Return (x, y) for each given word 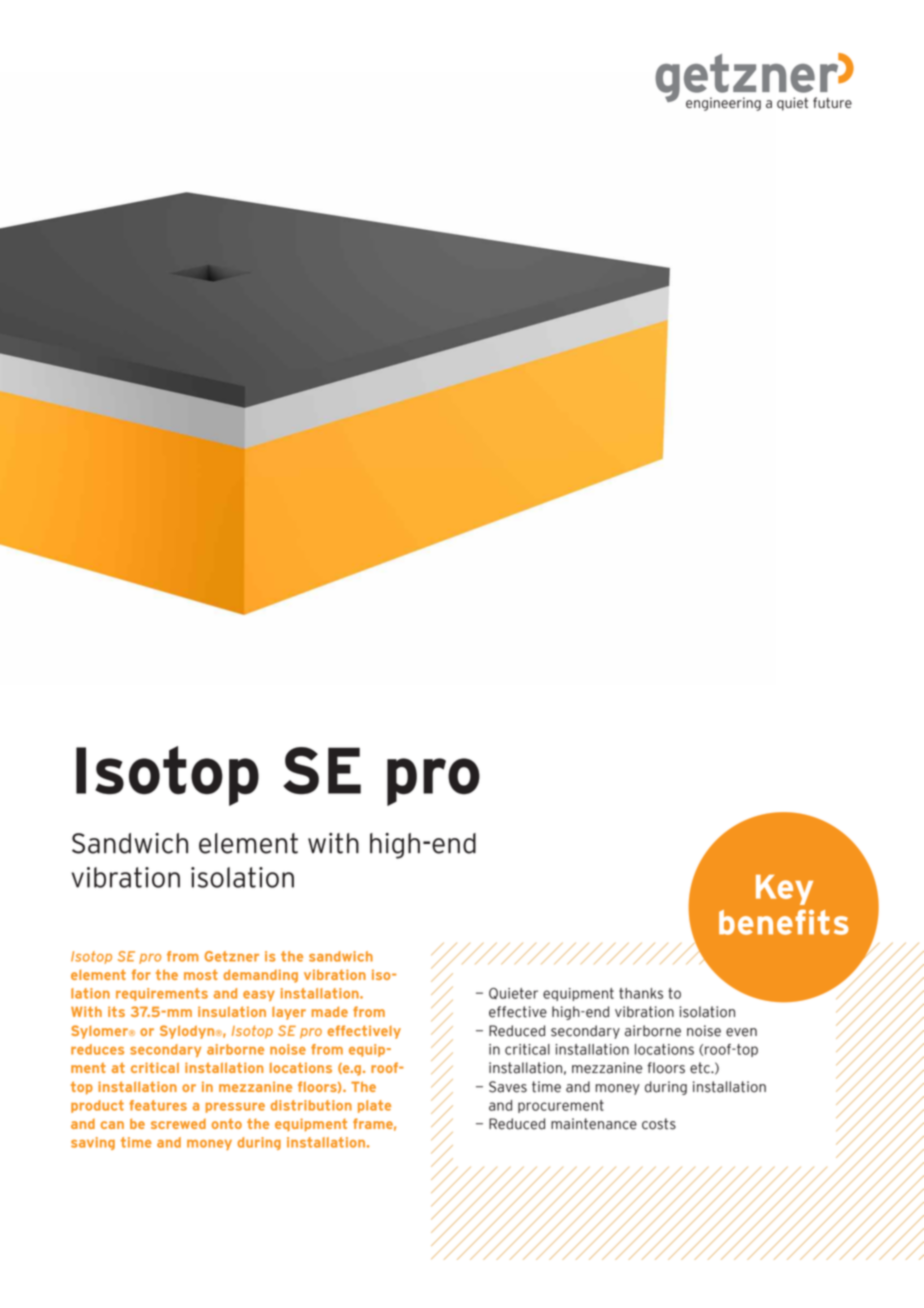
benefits (784, 922)
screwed (178, 1124)
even (741, 1032)
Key (784, 890)
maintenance (594, 1124)
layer (289, 1013)
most (201, 974)
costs (659, 1124)
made (330, 1011)
